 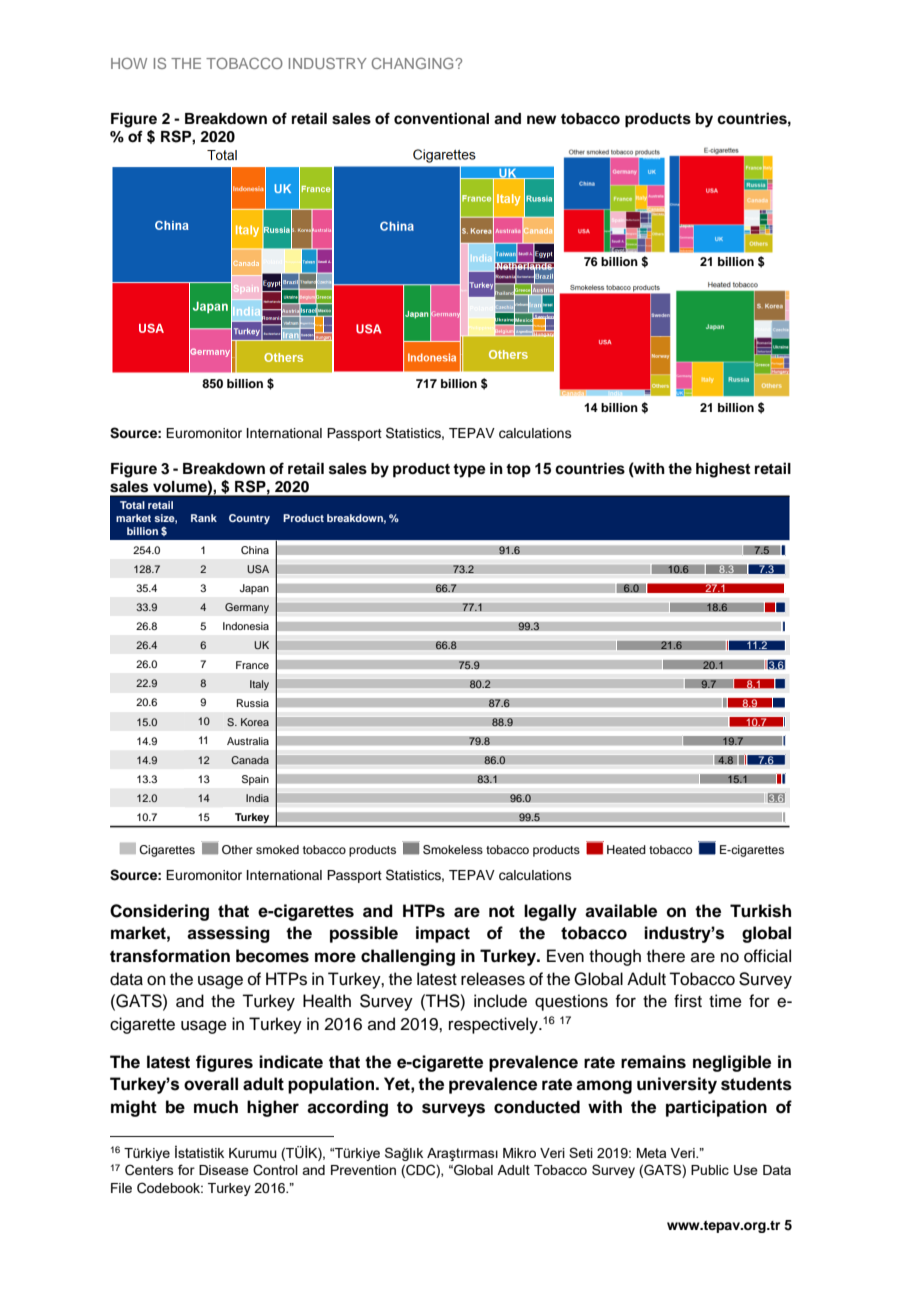 What do you see at coordinates (537, 1107) in the screenshot?
I see `conducted` at bounding box center [537, 1107].
